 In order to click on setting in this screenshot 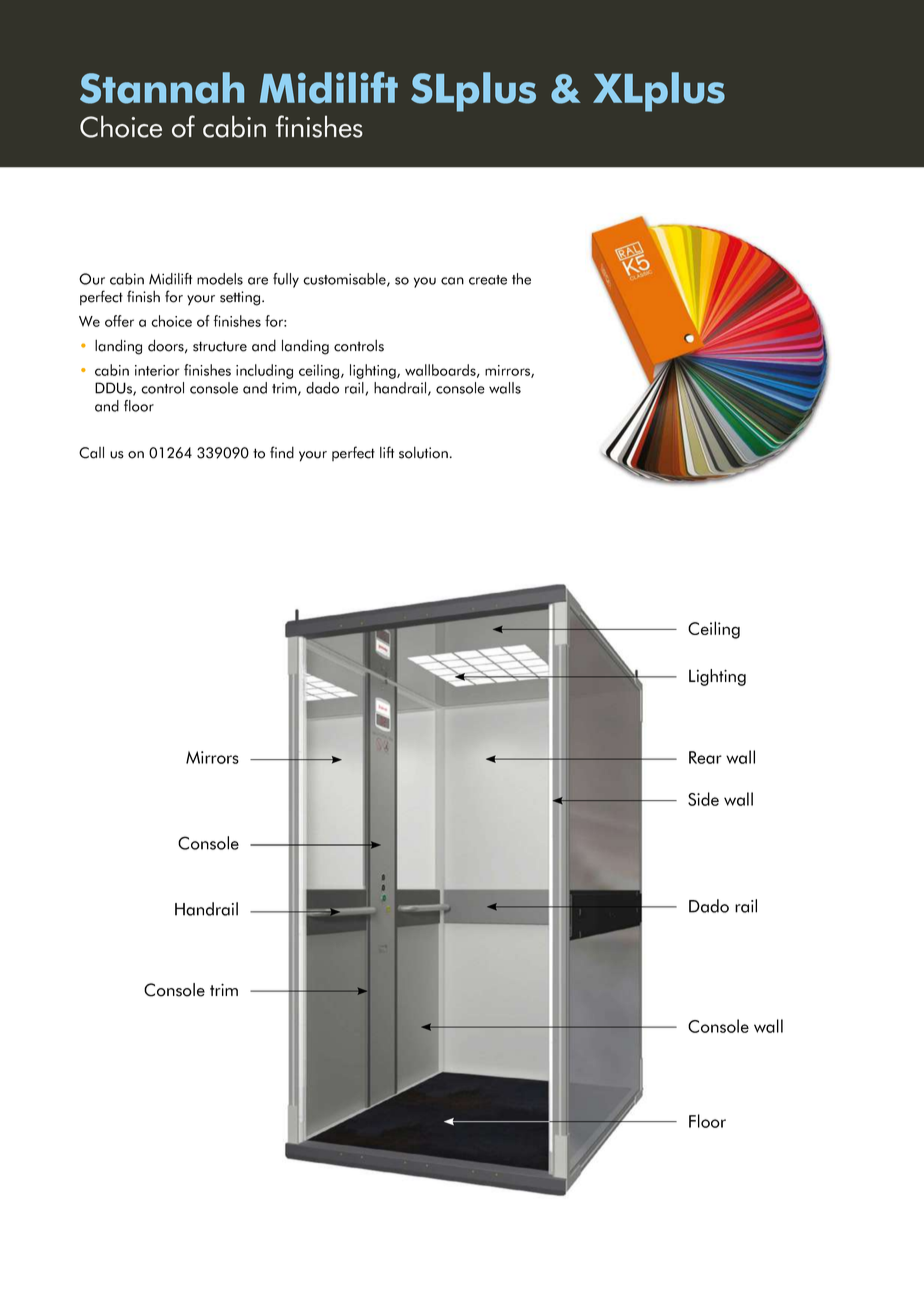, I will do `click(241, 298)`.
